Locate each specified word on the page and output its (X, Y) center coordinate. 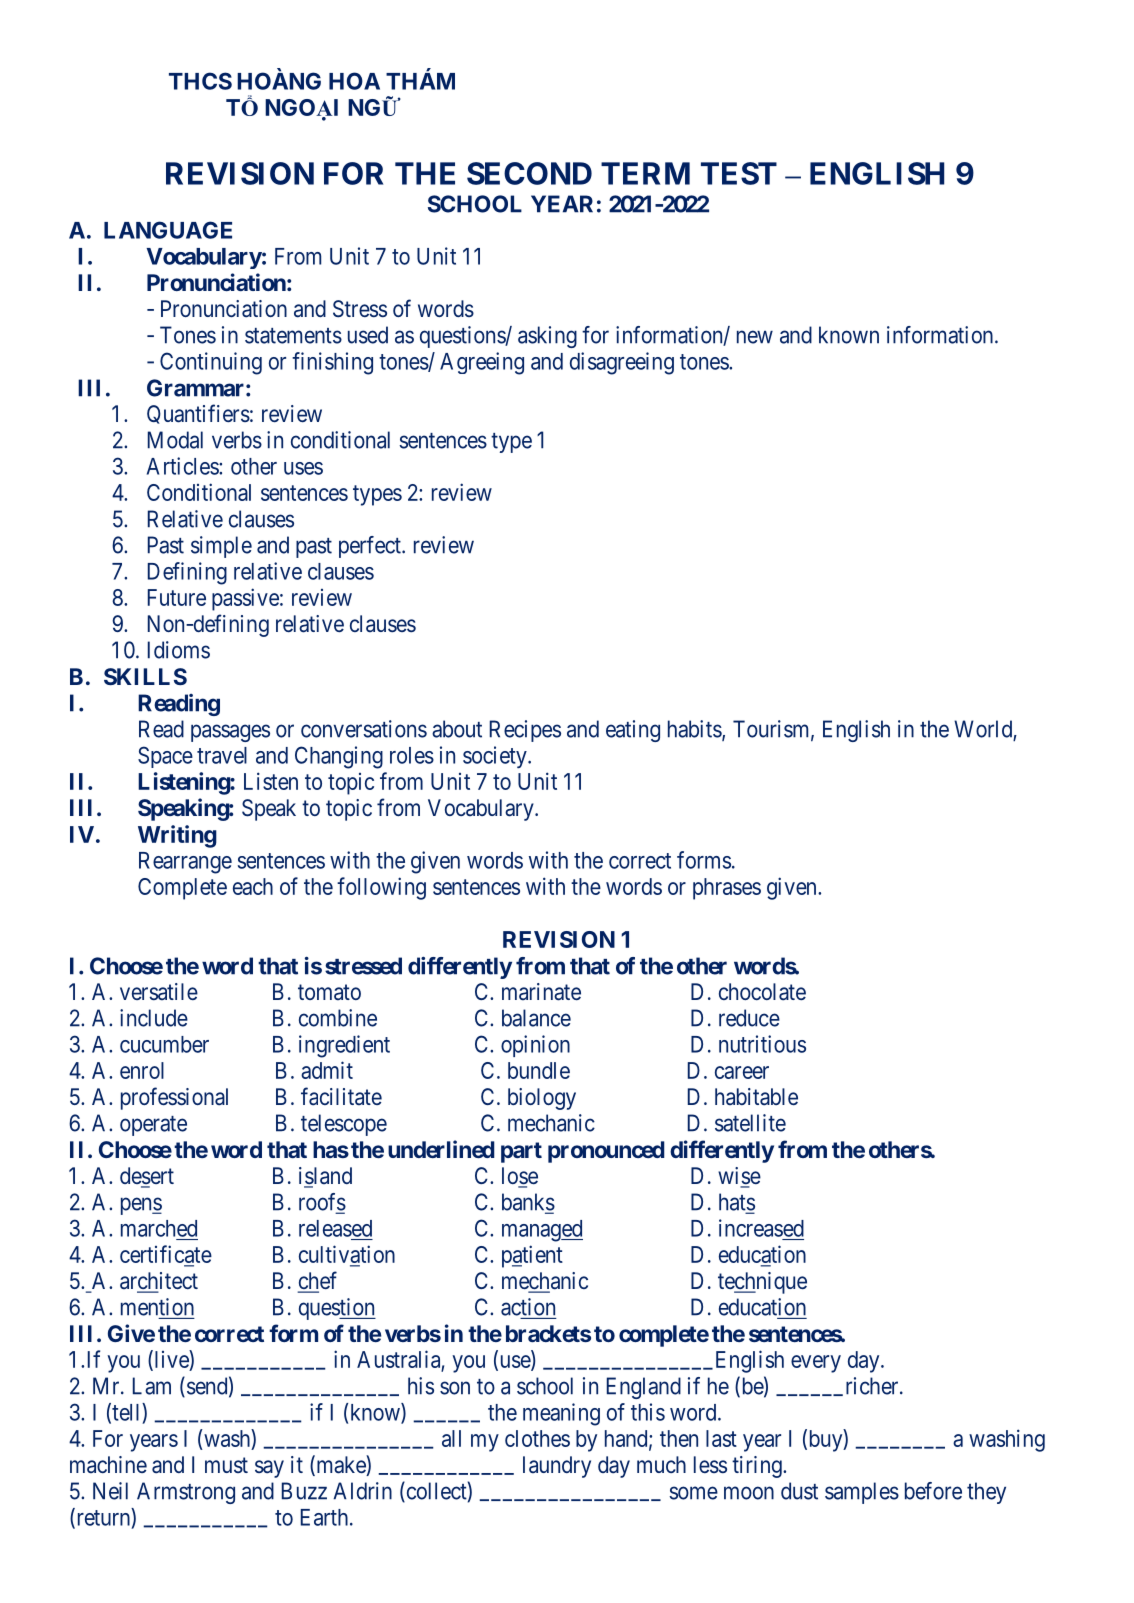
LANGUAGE (168, 230)
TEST (739, 173)
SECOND (529, 173)
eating (633, 731)
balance (536, 1018)
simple (221, 547)
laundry (557, 1467)
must (226, 1465)
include (154, 1018)
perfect (371, 547)
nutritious (762, 1044)
